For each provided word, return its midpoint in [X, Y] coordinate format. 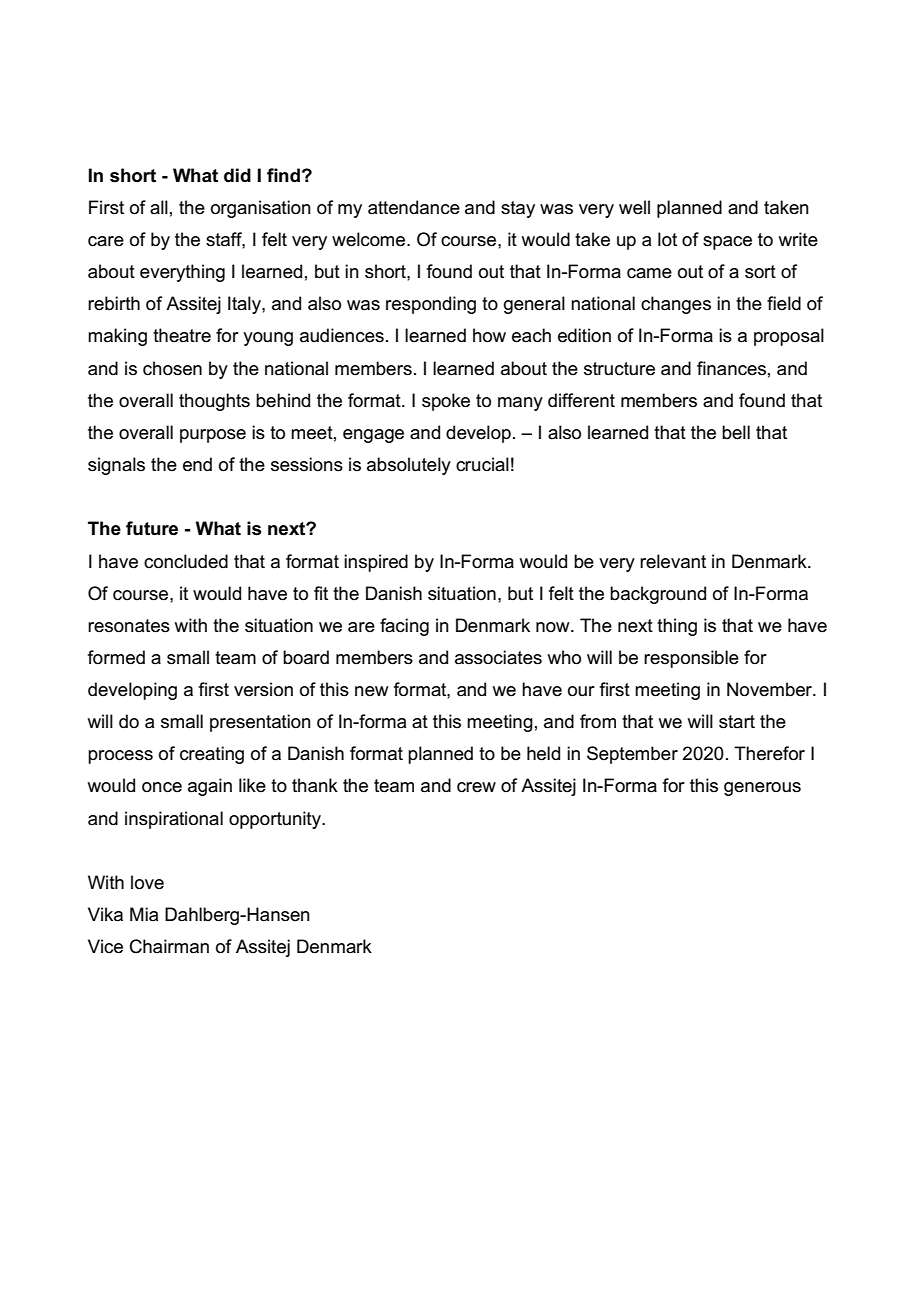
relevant [673, 561]
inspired [376, 563]
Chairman [169, 946]
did [237, 175]
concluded [186, 561]
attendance [414, 207]
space [727, 243]
